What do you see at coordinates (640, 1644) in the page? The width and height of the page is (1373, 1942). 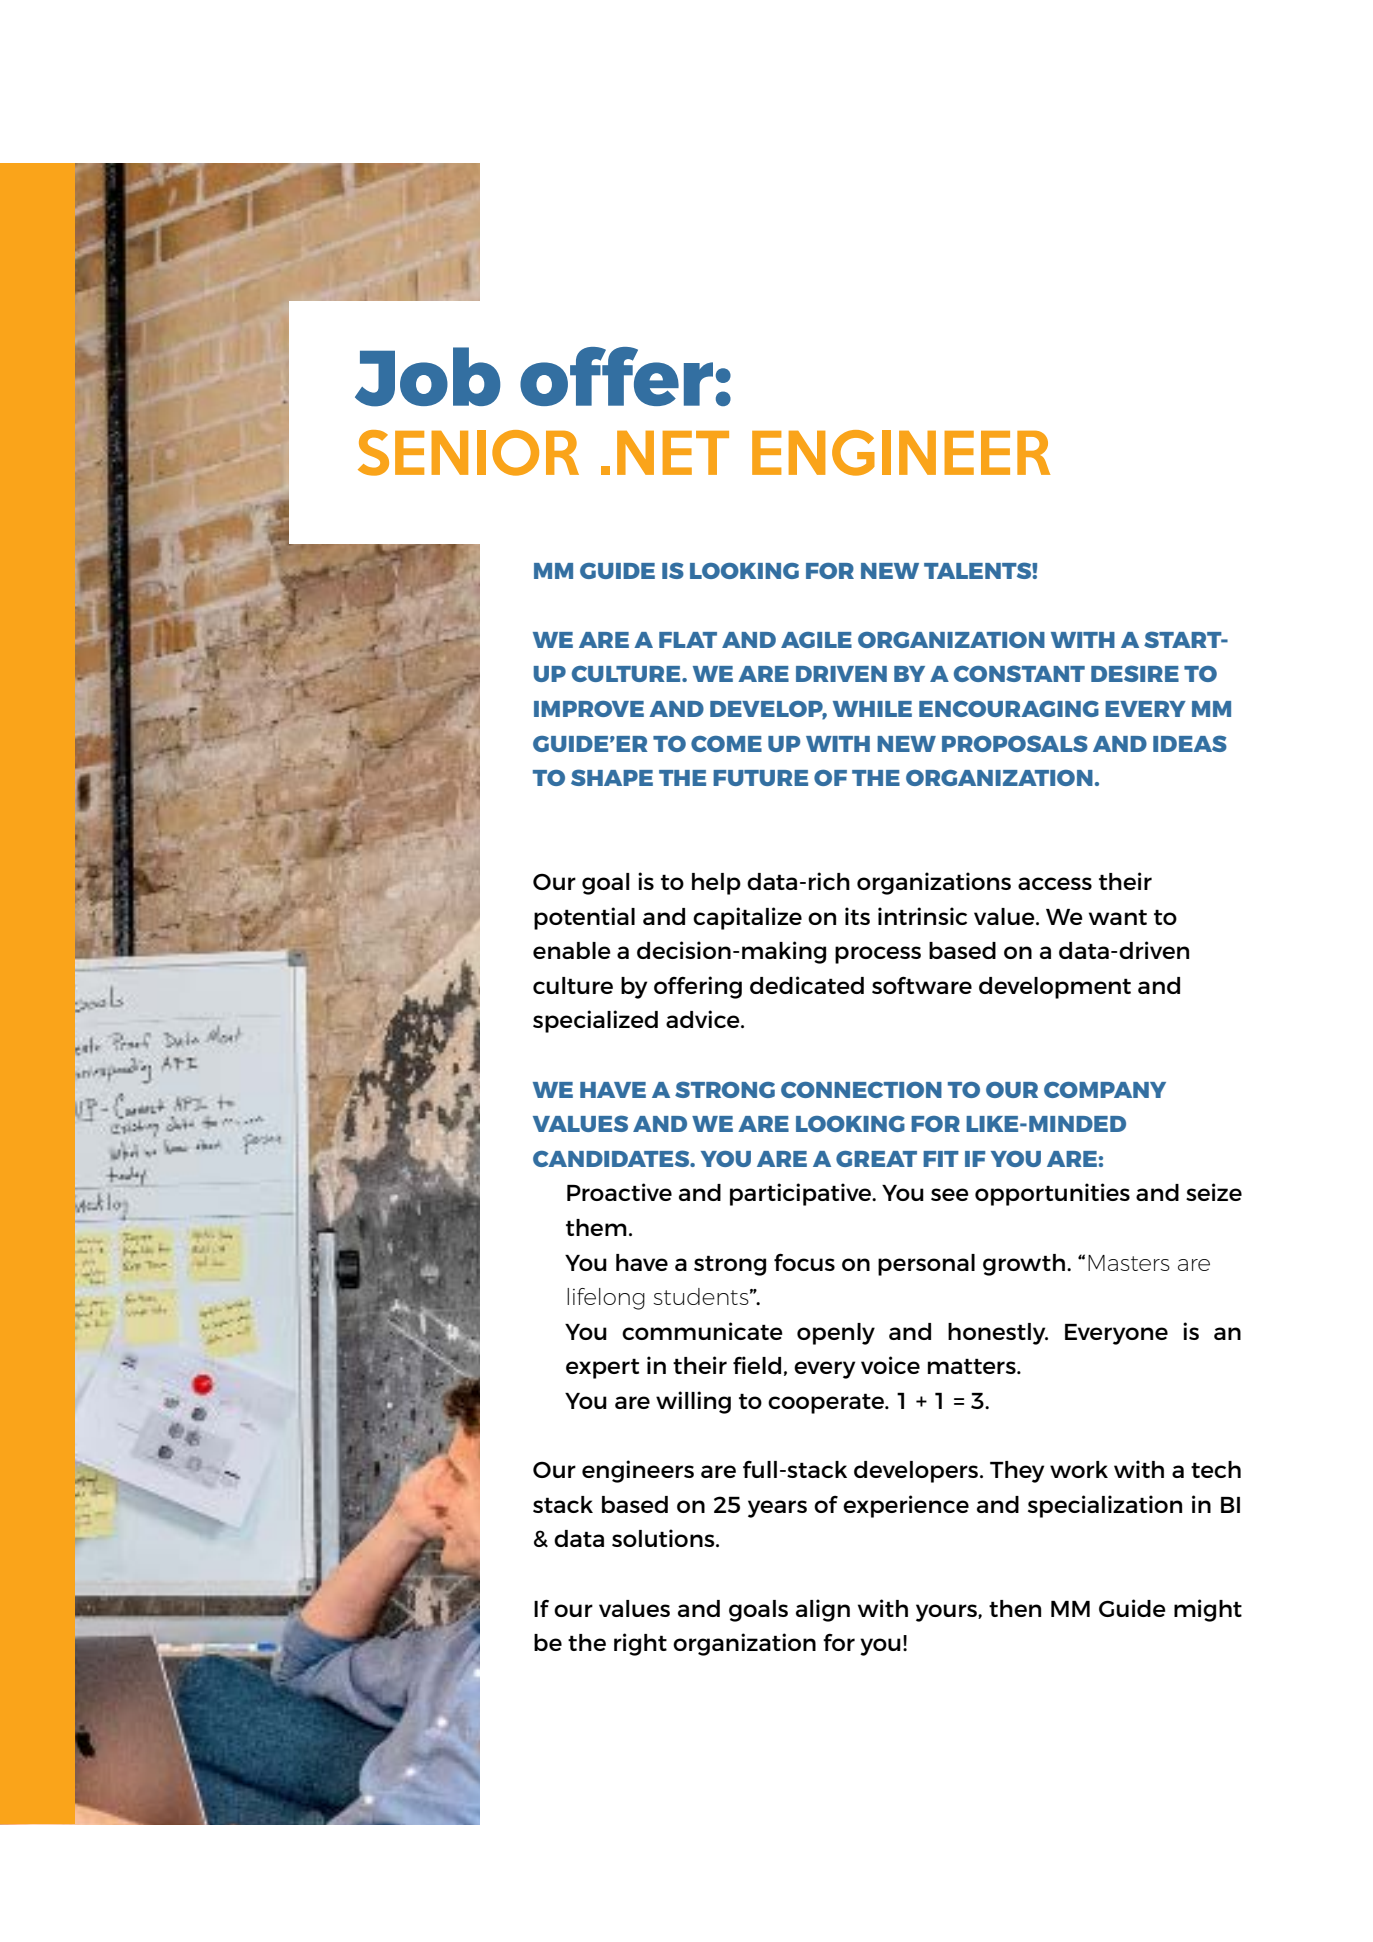 I see `right` at bounding box center [640, 1644].
